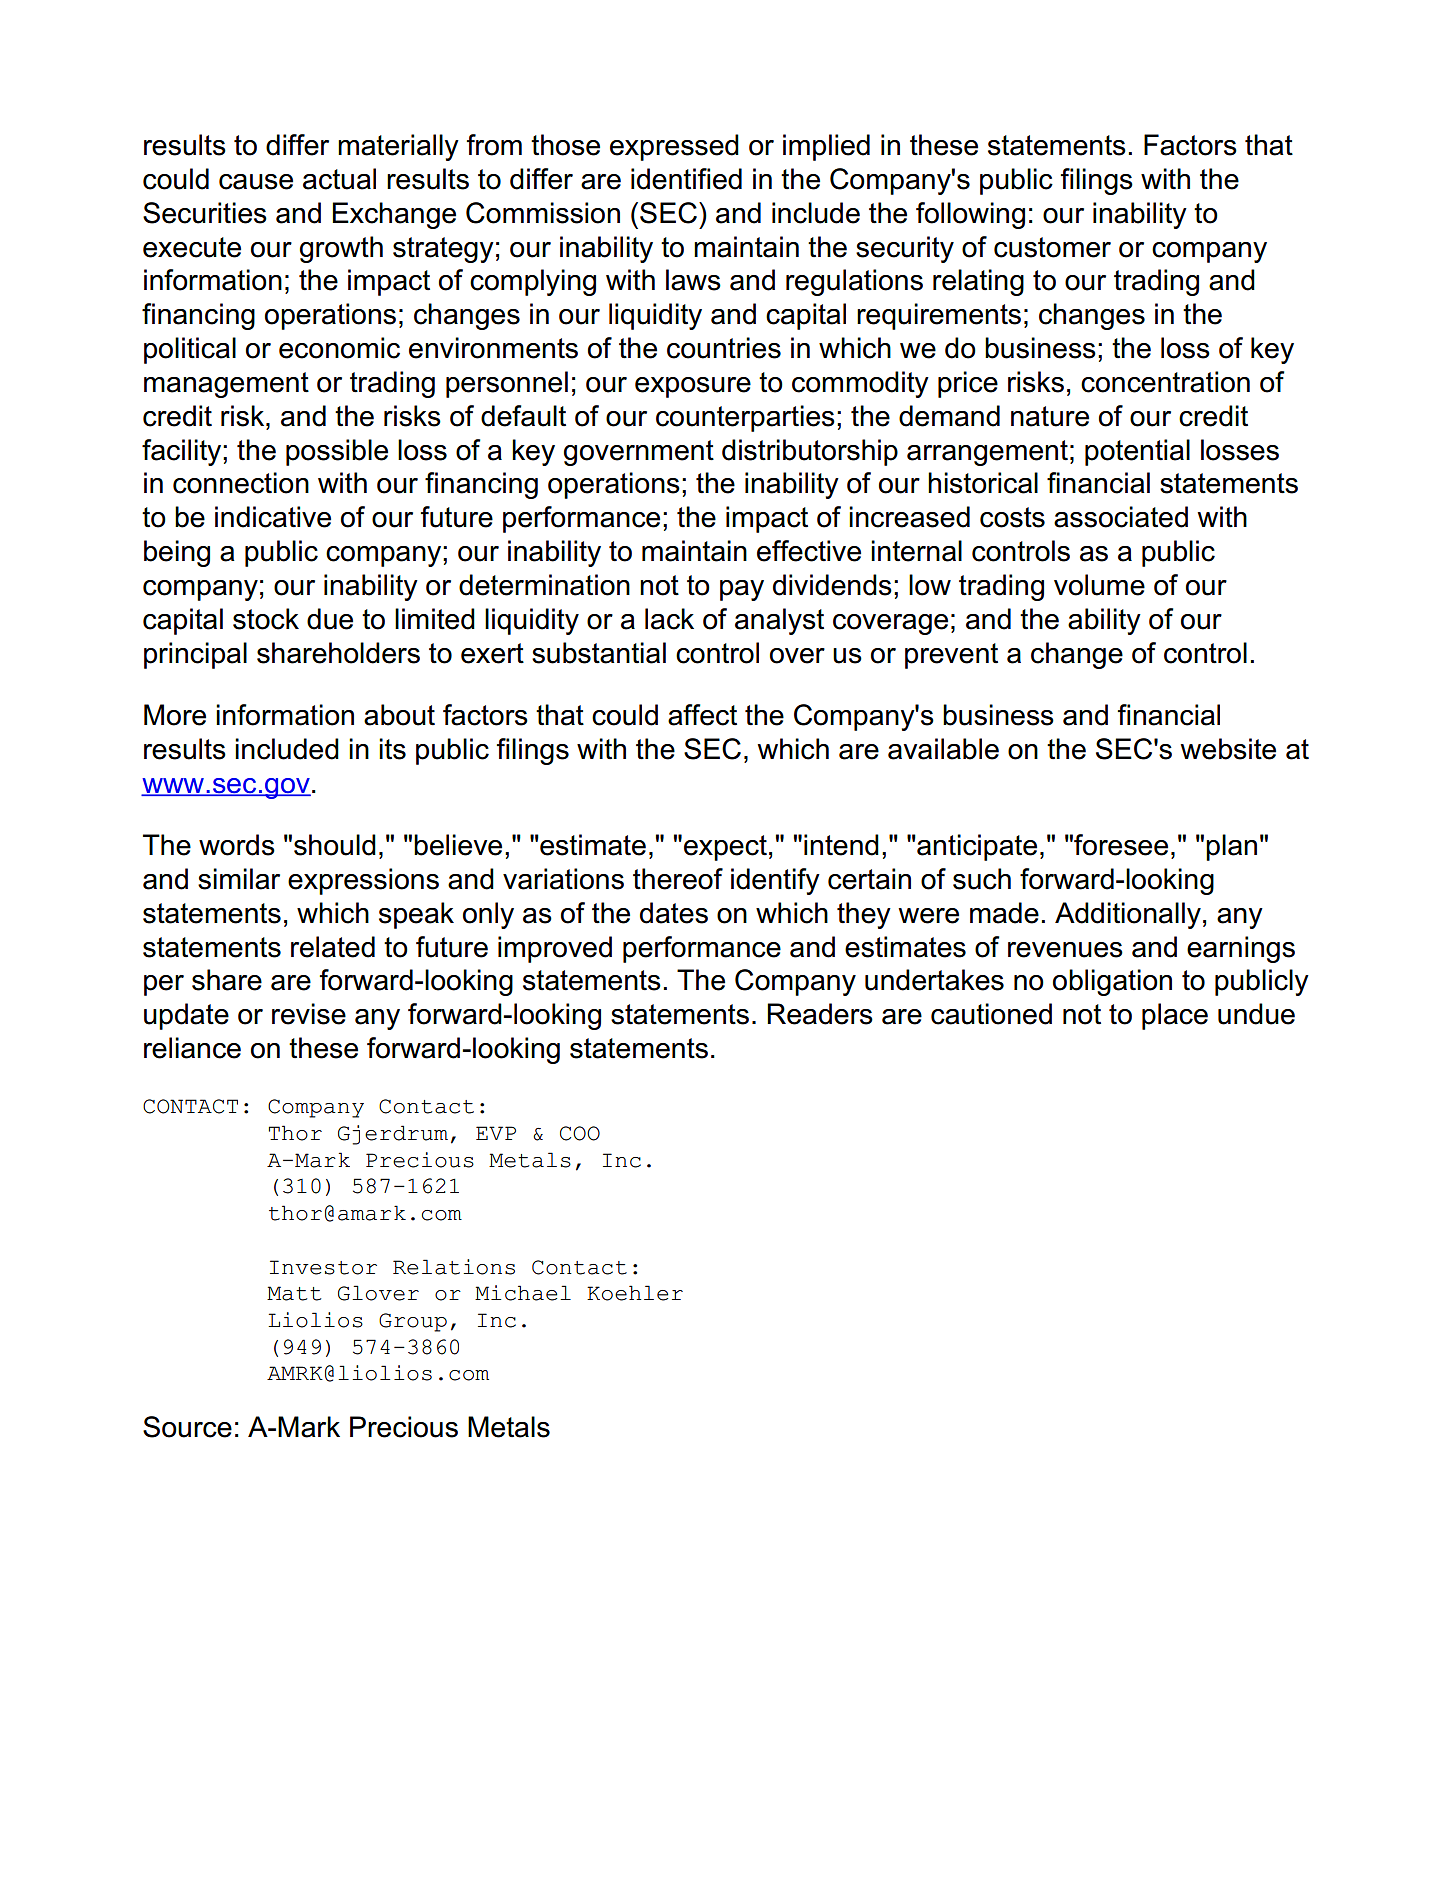 The image size is (1453, 1881). What do you see at coordinates (820, 1014) in the page?
I see `Readers` at bounding box center [820, 1014].
